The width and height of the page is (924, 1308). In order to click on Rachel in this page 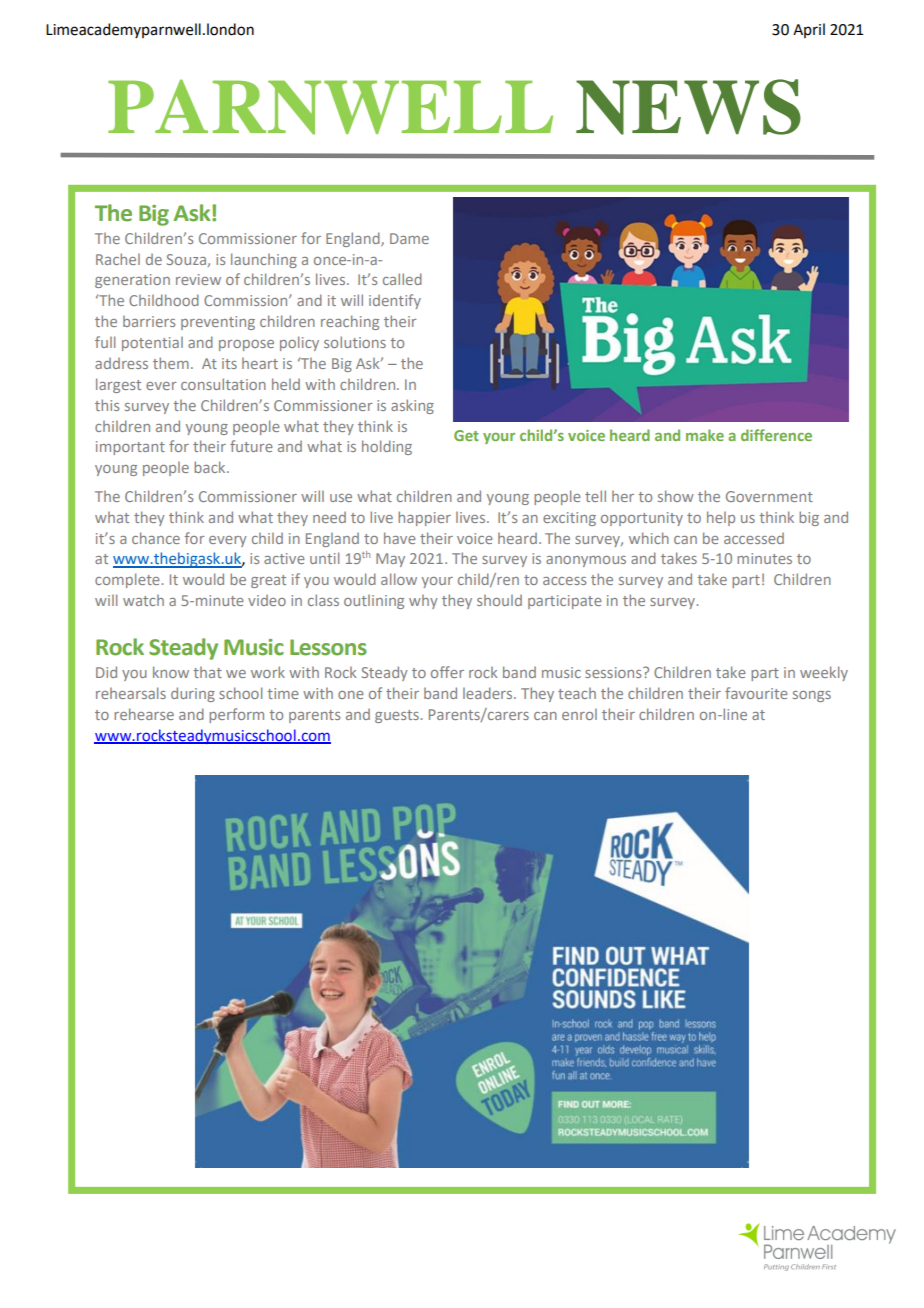, I will do `click(118, 259)`.
